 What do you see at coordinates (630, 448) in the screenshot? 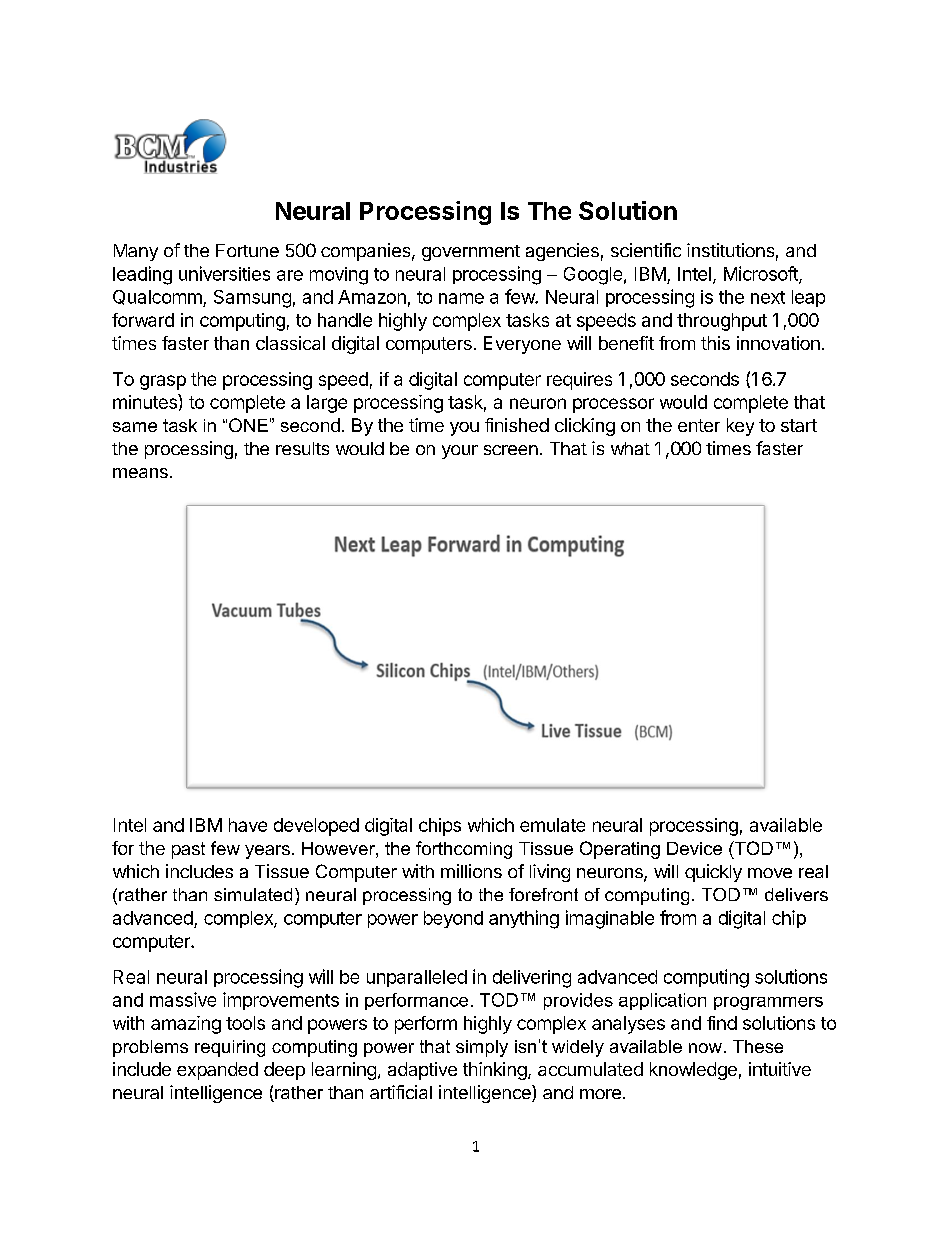
I see `what` at bounding box center [630, 448].
